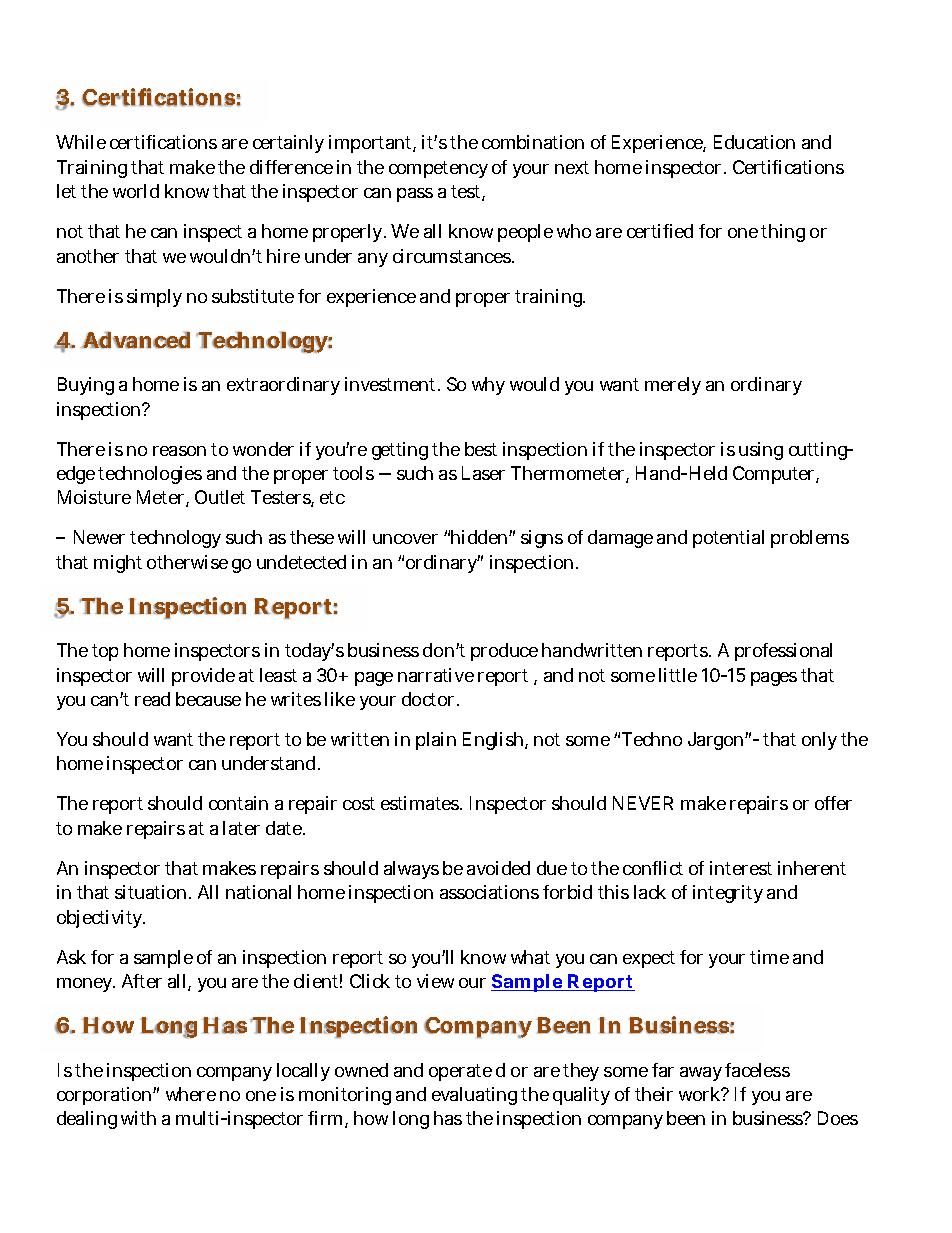 This image has width=952, height=1233. What do you see at coordinates (191, 1094) in the image?
I see `where` at bounding box center [191, 1094].
